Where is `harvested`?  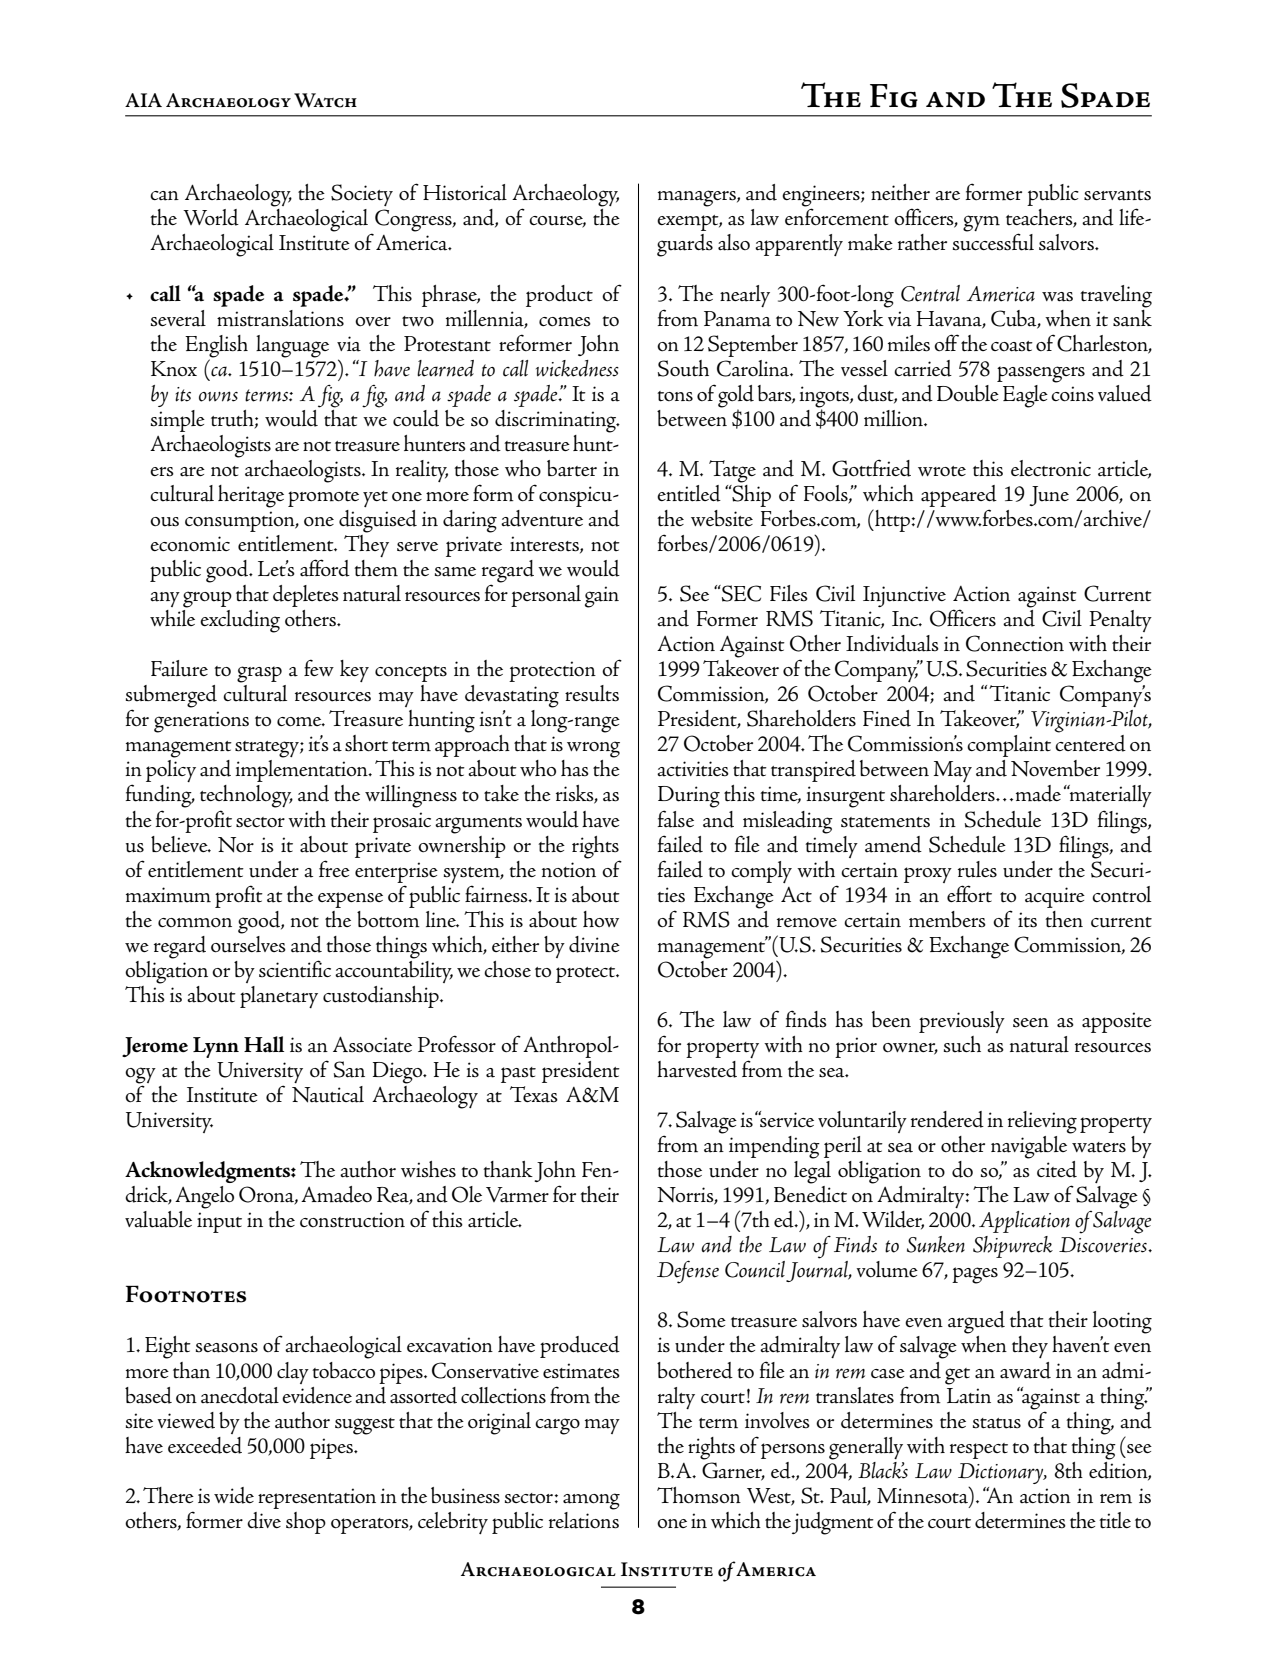
harvested is located at coordinates (697, 1069).
